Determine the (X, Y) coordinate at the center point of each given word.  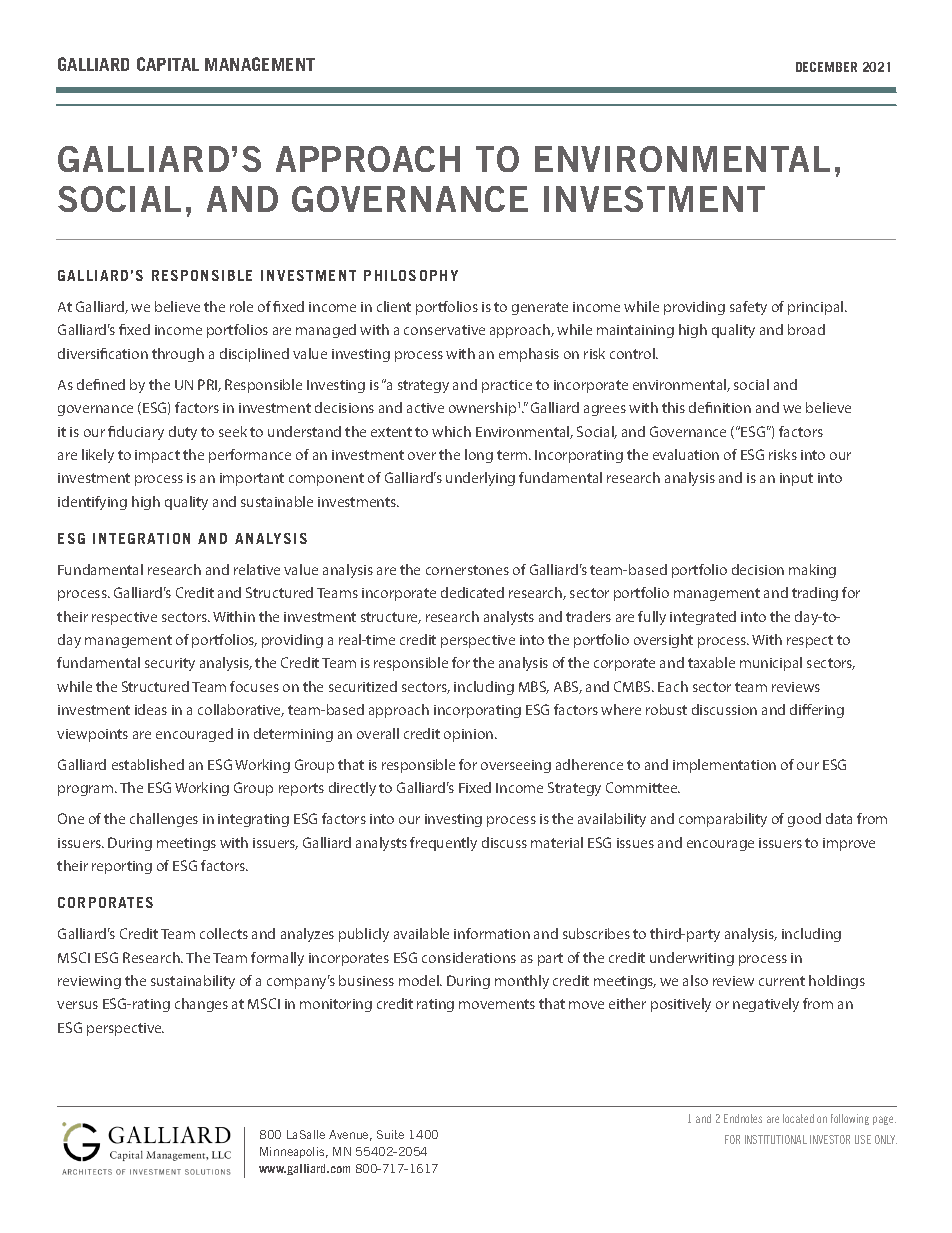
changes (201, 1005)
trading (815, 594)
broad (806, 329)
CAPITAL (168, 64)
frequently (443, 844)
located (798, 1118)
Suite (390, 1134)
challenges (164, 820)
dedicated (472, 592)
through (178, 355)
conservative (444, 330)
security (170, 664)
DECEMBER (826, 67)
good (804, 820)
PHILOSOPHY (411, 275)
